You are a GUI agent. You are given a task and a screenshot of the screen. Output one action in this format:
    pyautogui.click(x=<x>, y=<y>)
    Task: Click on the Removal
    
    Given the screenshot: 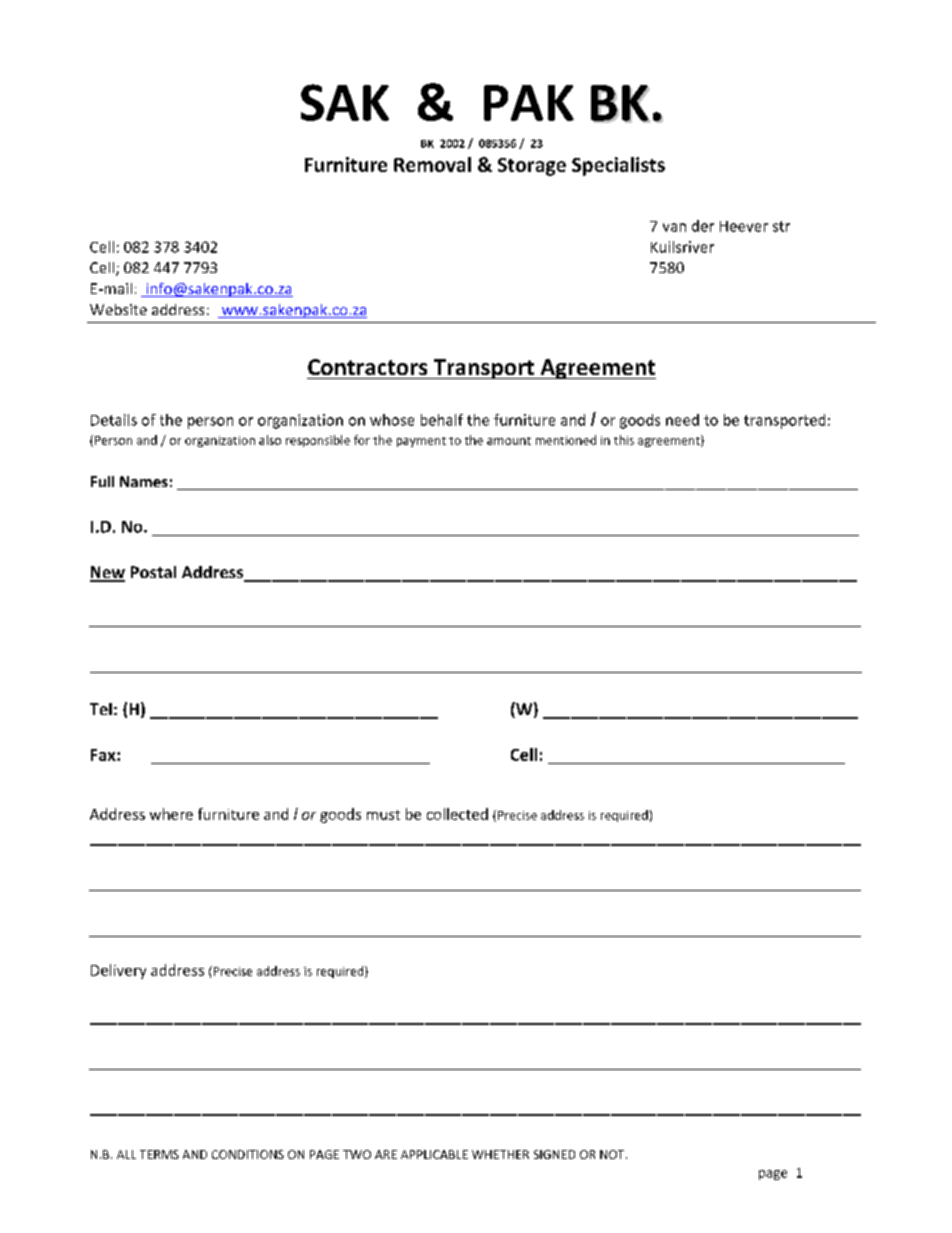 What is the action you would take?
    pyautogui.click(x=432, y=164)
